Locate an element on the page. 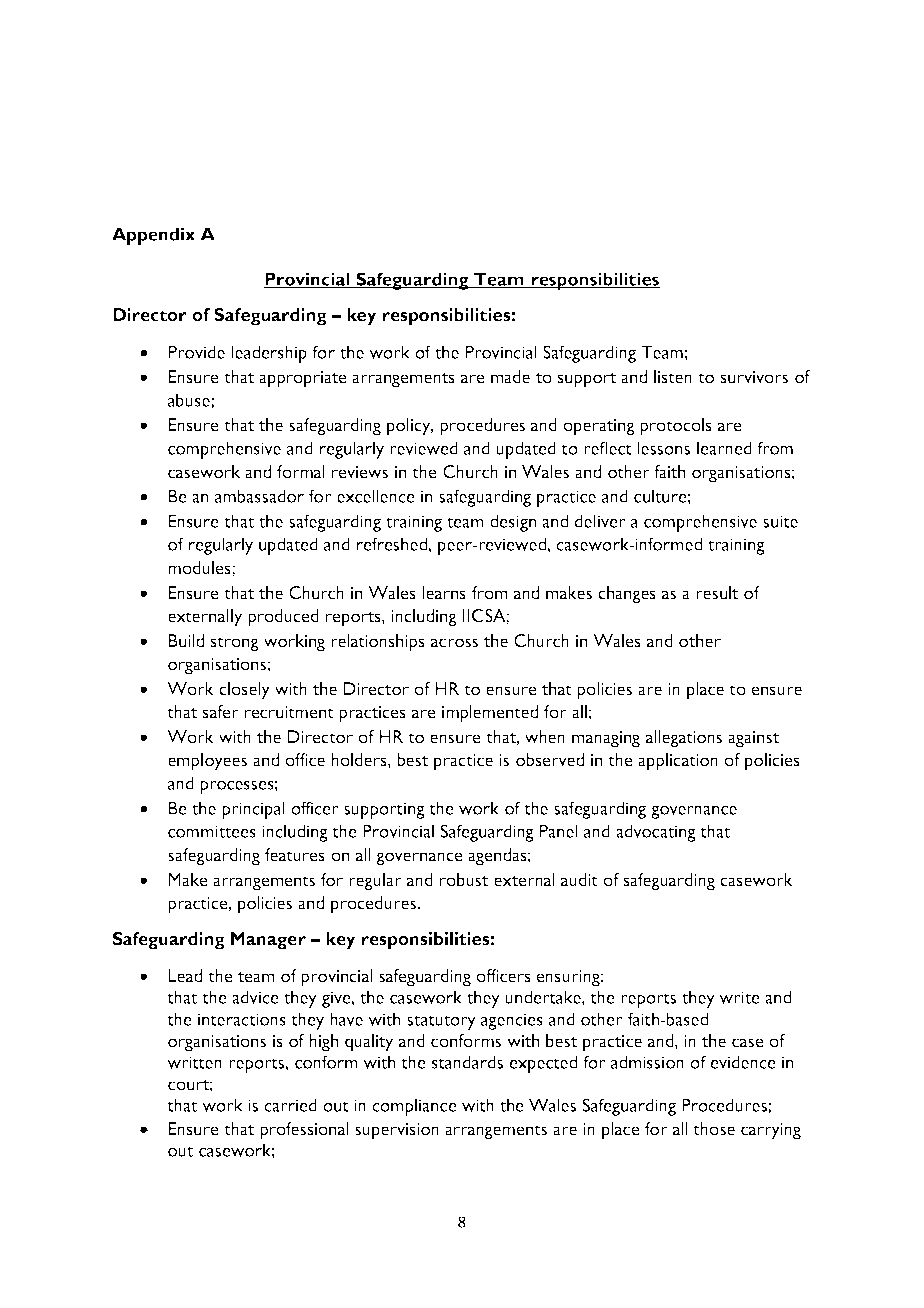 The width and height of the page is (924, 1308). made is located at coordinates (510, 377).
